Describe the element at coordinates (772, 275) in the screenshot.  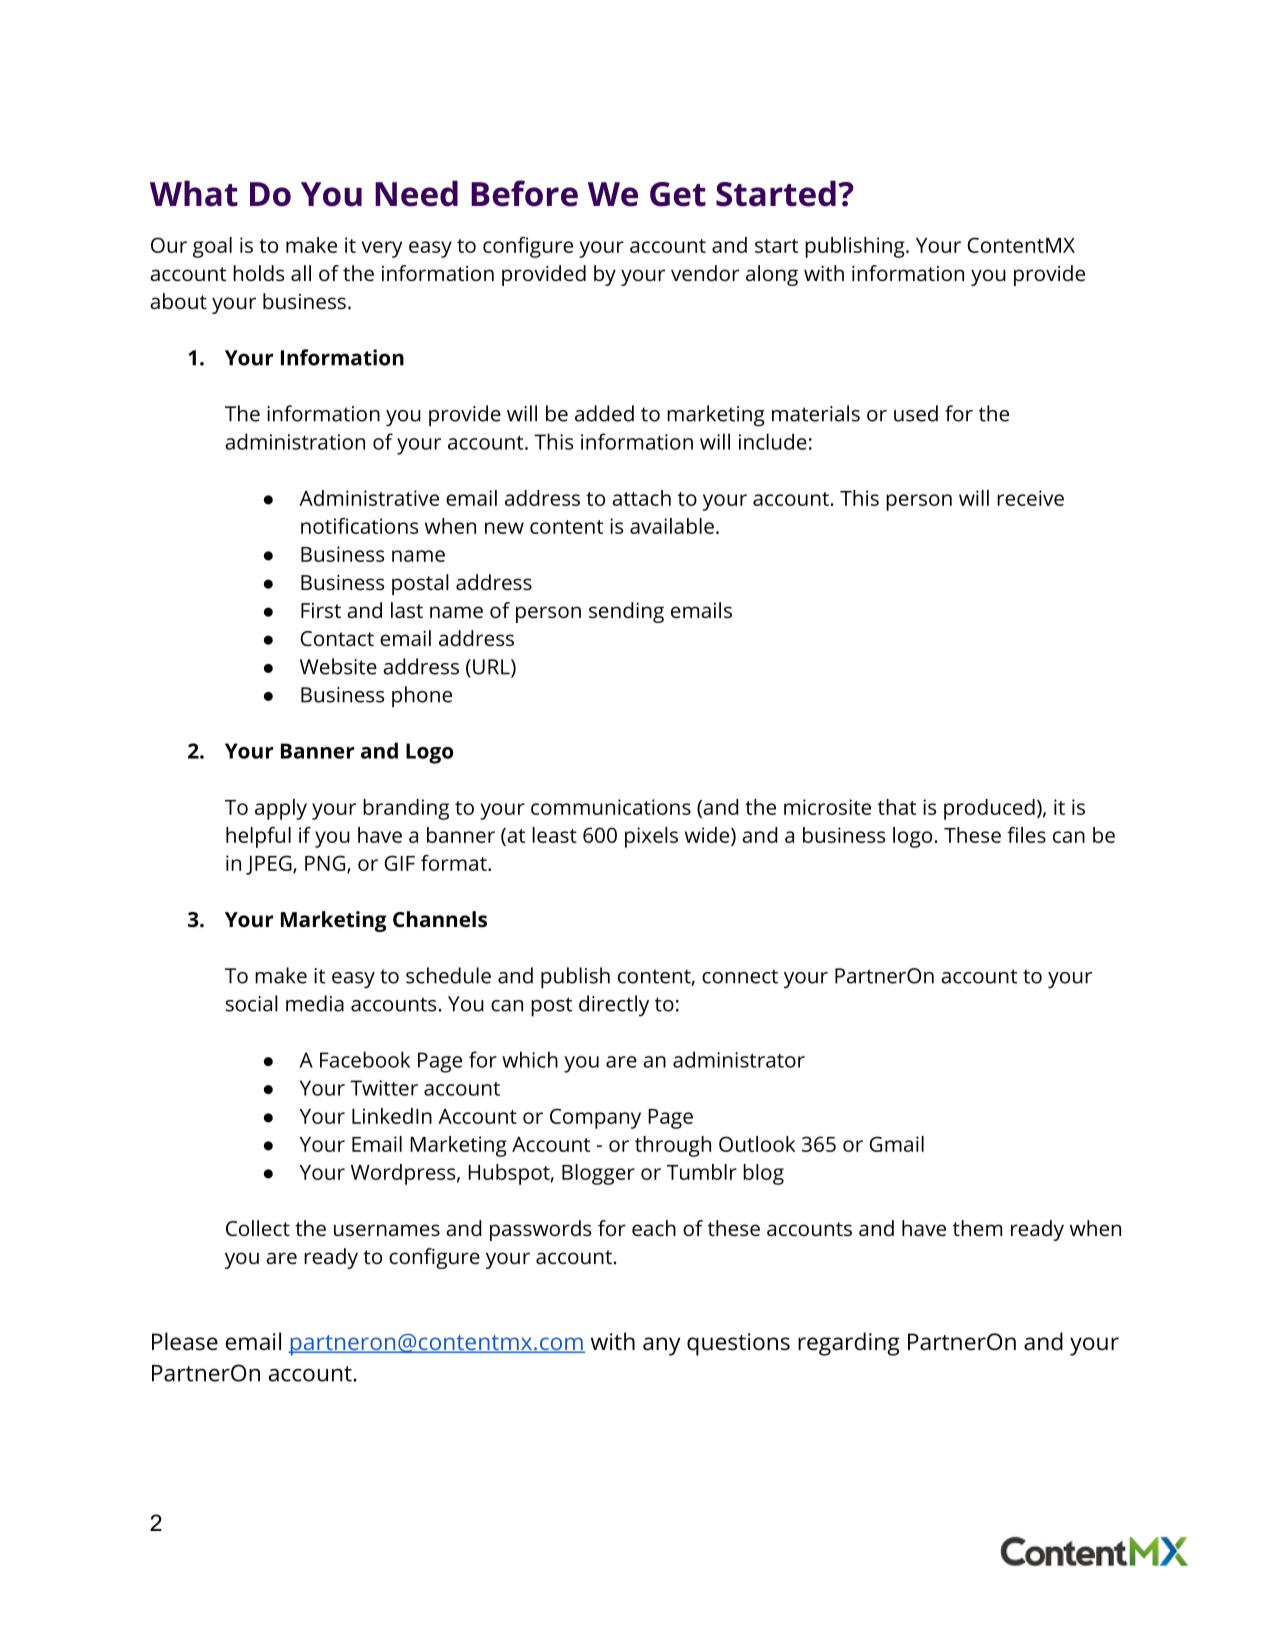
I see `along` at that location.
